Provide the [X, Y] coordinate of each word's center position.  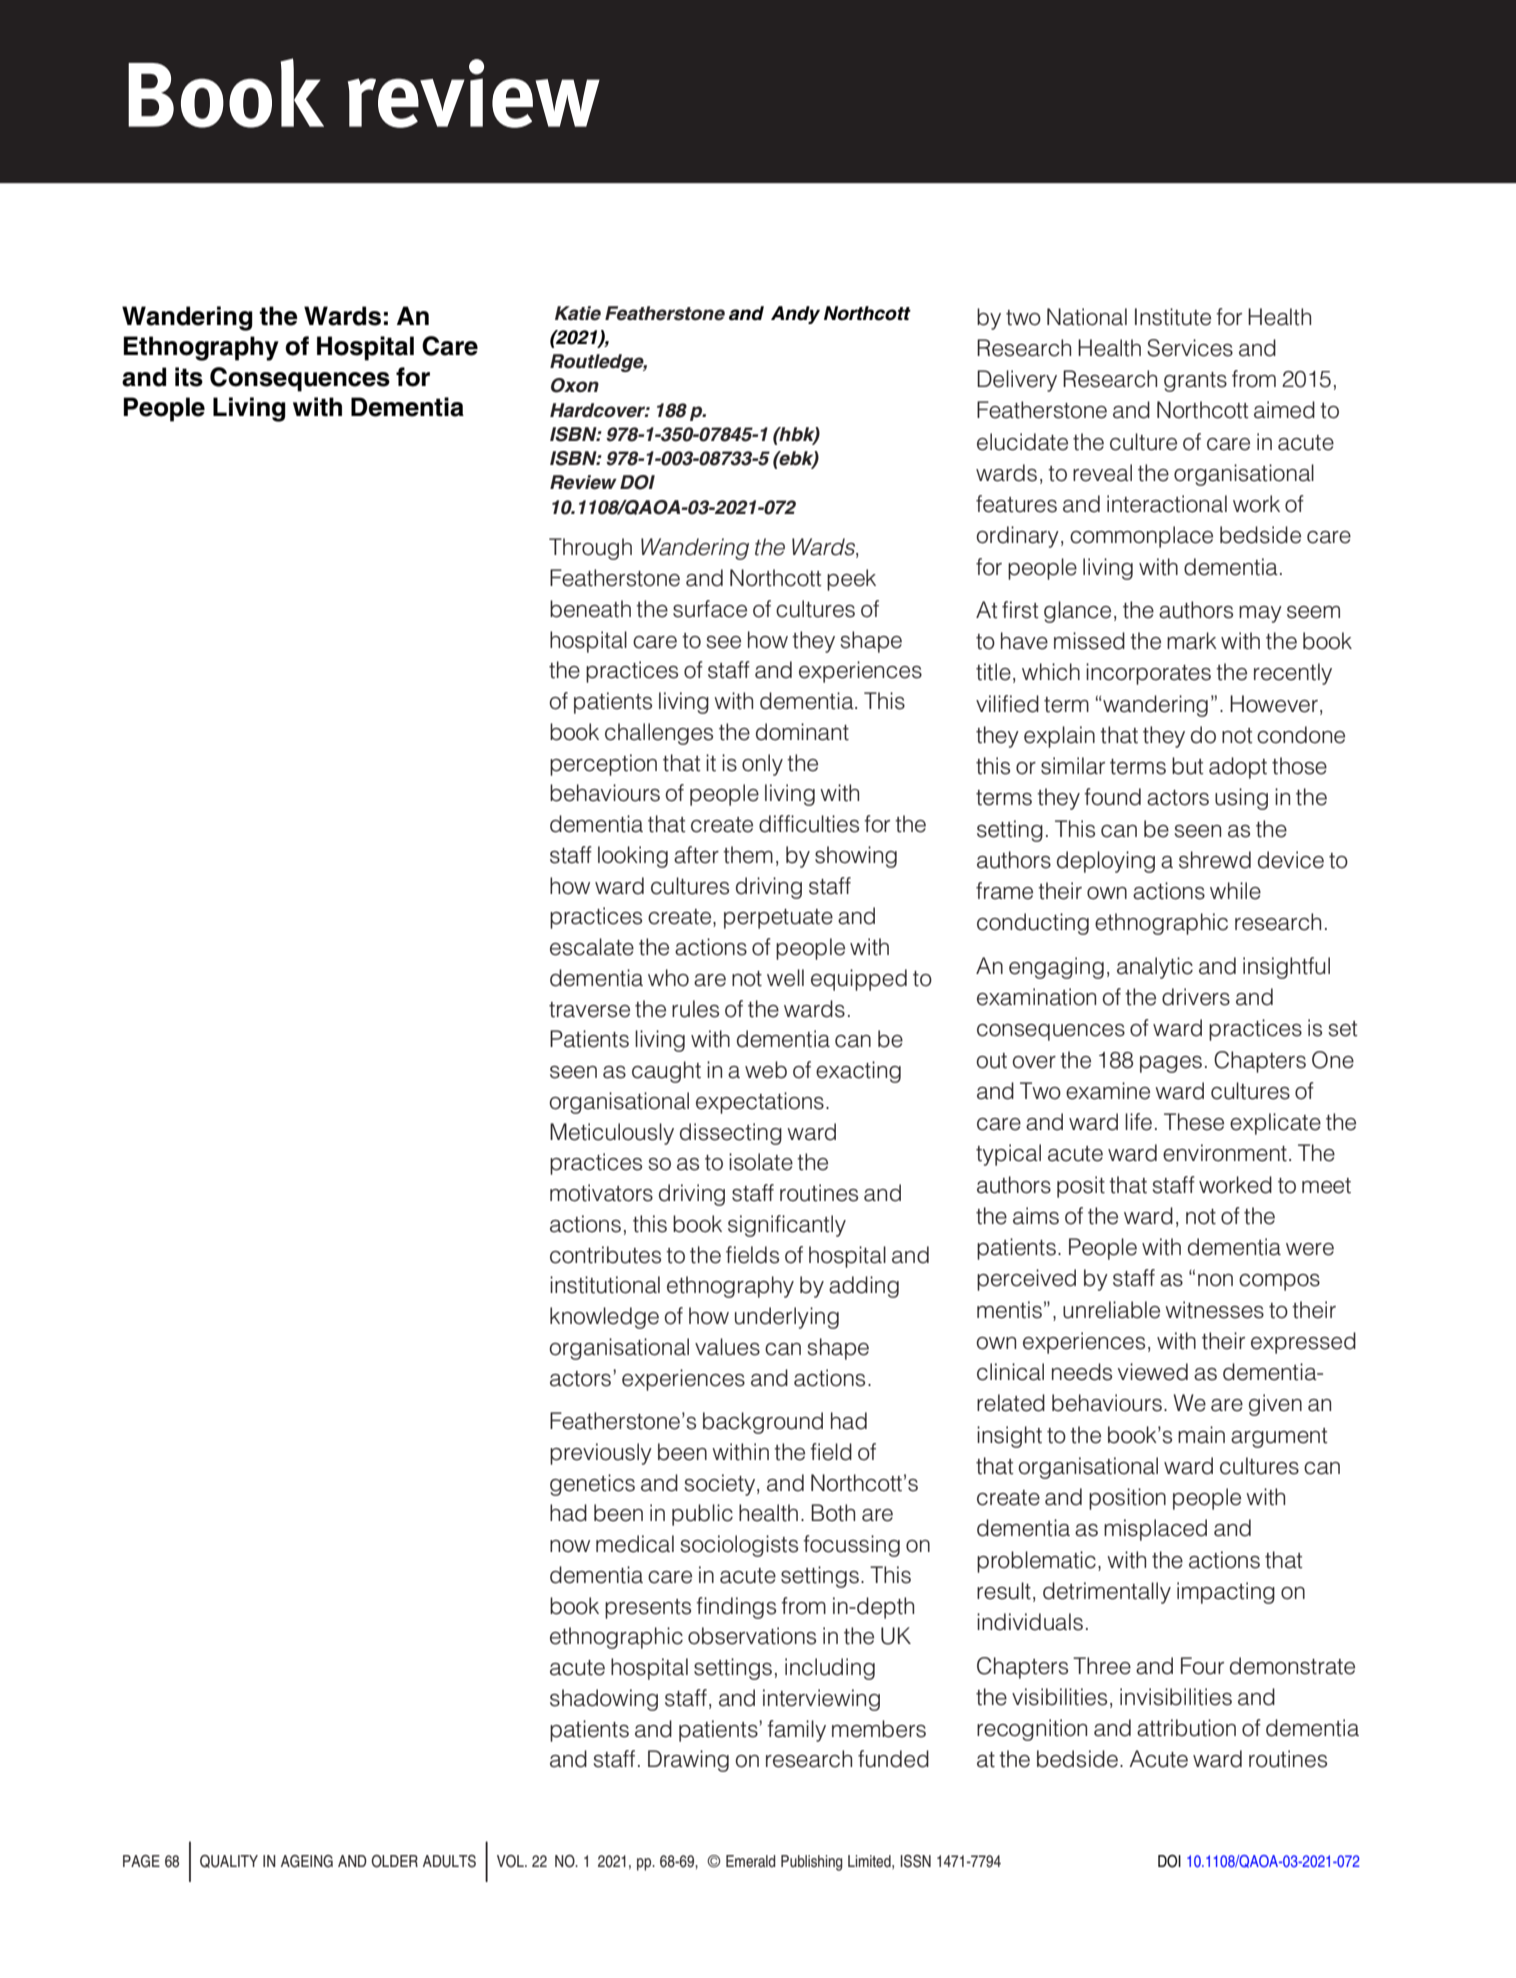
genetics [592, 1485]
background [763, 1423]
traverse [589, 1010]
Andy [795, 315]
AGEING [307, 1861]
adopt [1238, 768]
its [189, 377]
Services [1190, 348]
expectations [760, 1103]
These [1194, 1122]
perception [603, 765]
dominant [802, 732]
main [1201, 1435]
